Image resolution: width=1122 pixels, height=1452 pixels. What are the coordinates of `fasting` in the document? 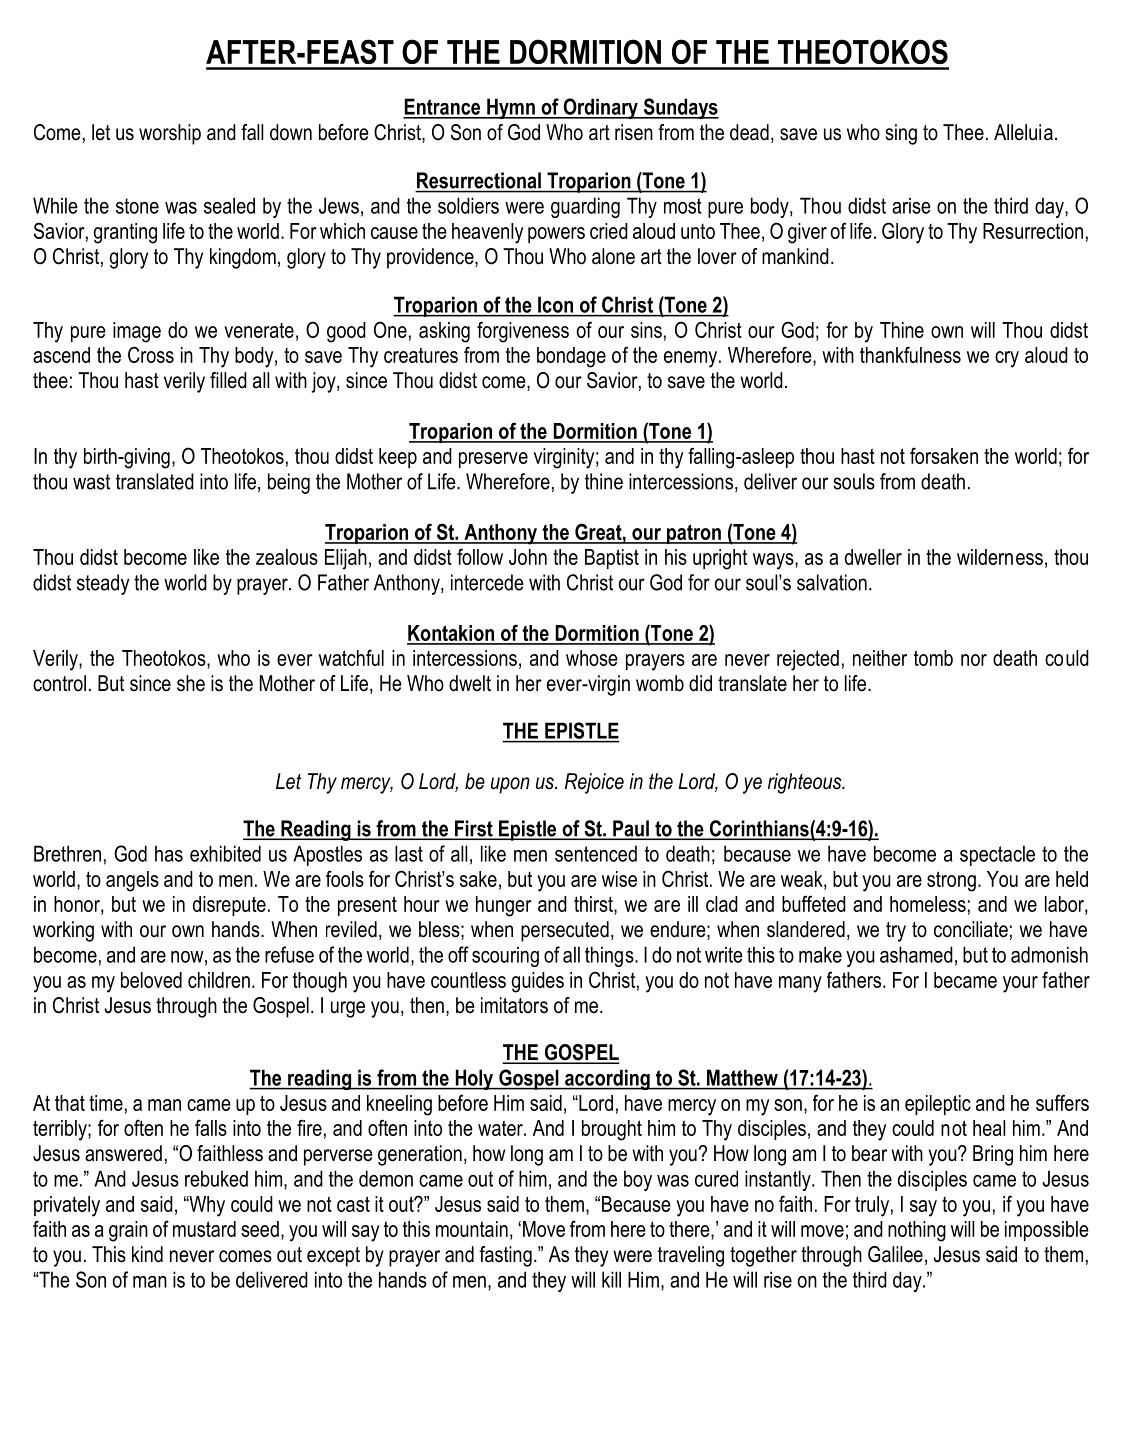 It's located at (505, 1256).
